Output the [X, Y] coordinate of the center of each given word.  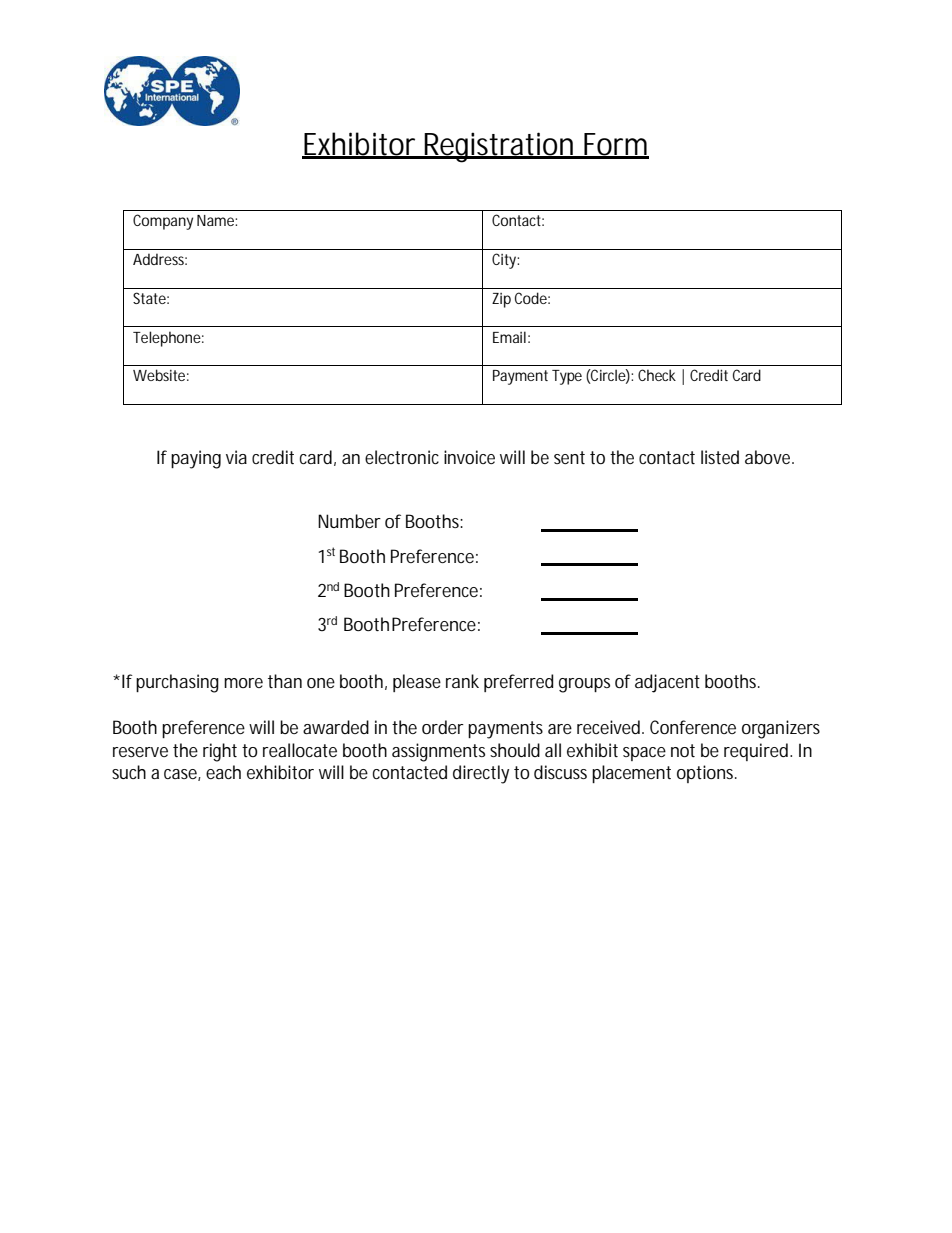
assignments [438, 752]
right [220, 752]
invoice [469, 457]
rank [462, 681]
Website [159, 375]
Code [531, 298]
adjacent [667, 683]
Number [349, 521]
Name [215, 220]
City [505, 261]
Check [657, 375]
